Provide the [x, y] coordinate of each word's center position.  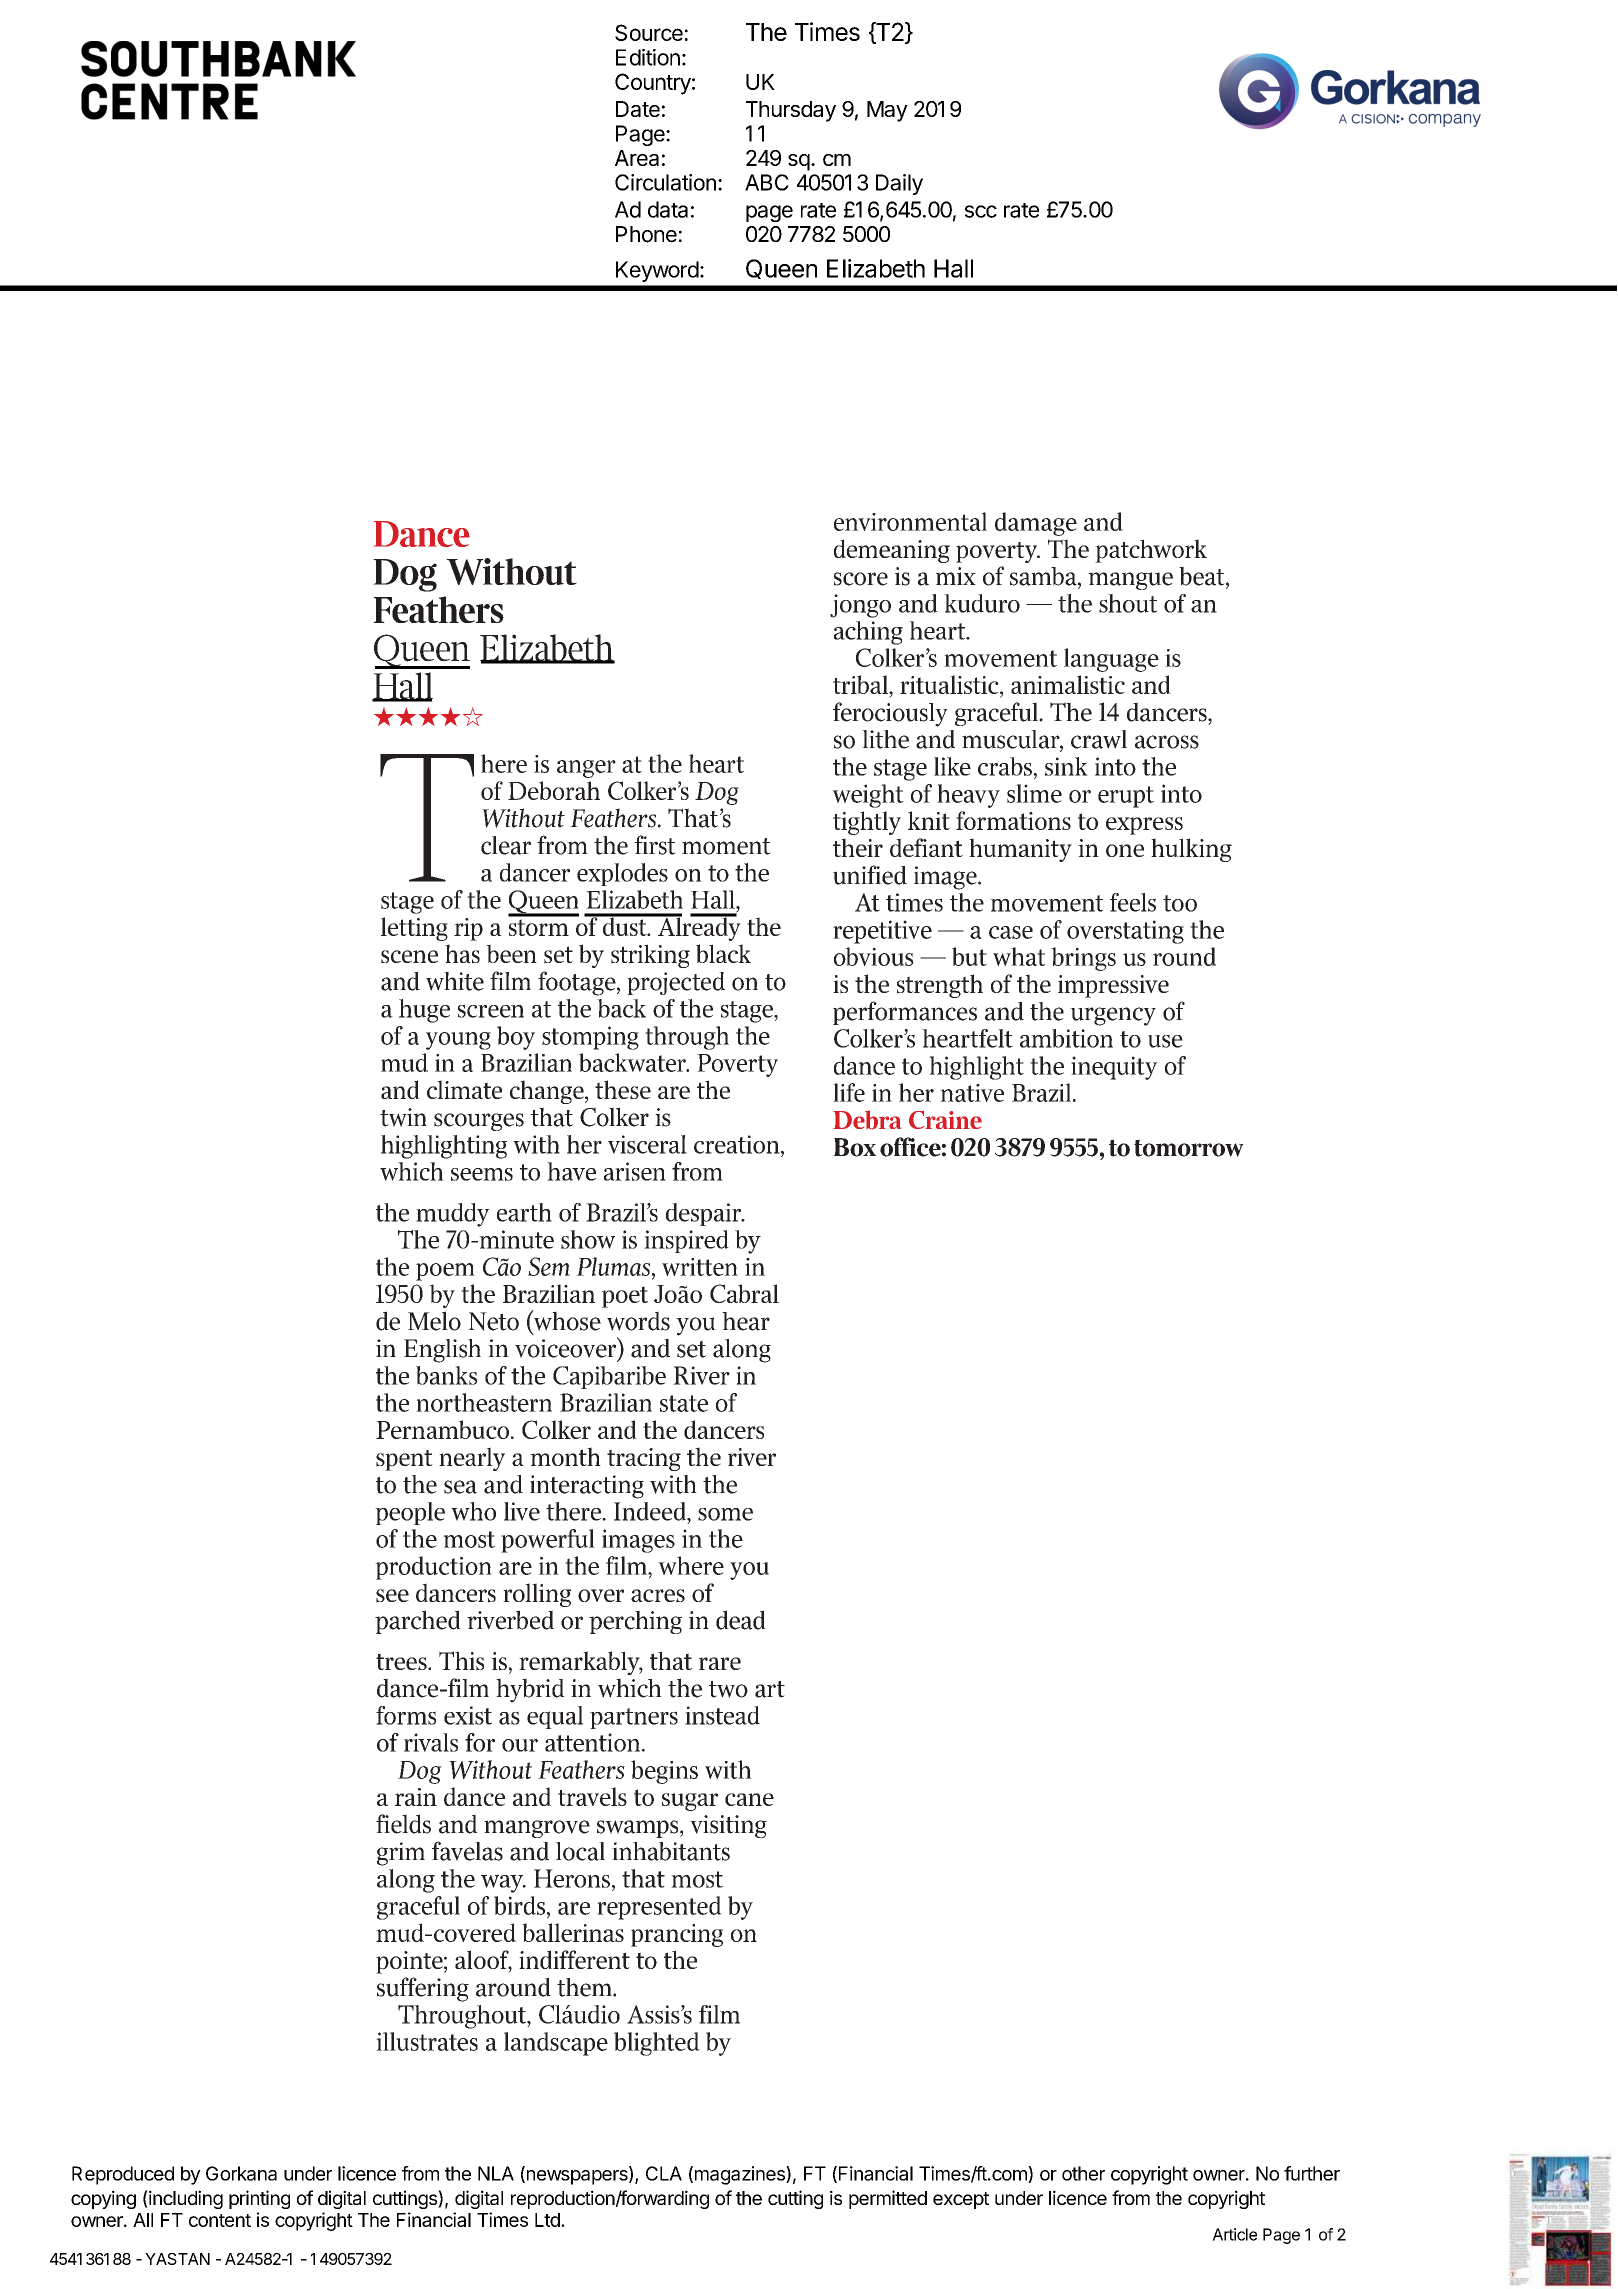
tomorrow [1189, 1148]
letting [414, 929]
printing [259, 2199]
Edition [648, 57]
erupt [1126, 797]
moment [726, 846]
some [725, 1514]
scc [981, 211]
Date [638, 109]
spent [404, 1460]
